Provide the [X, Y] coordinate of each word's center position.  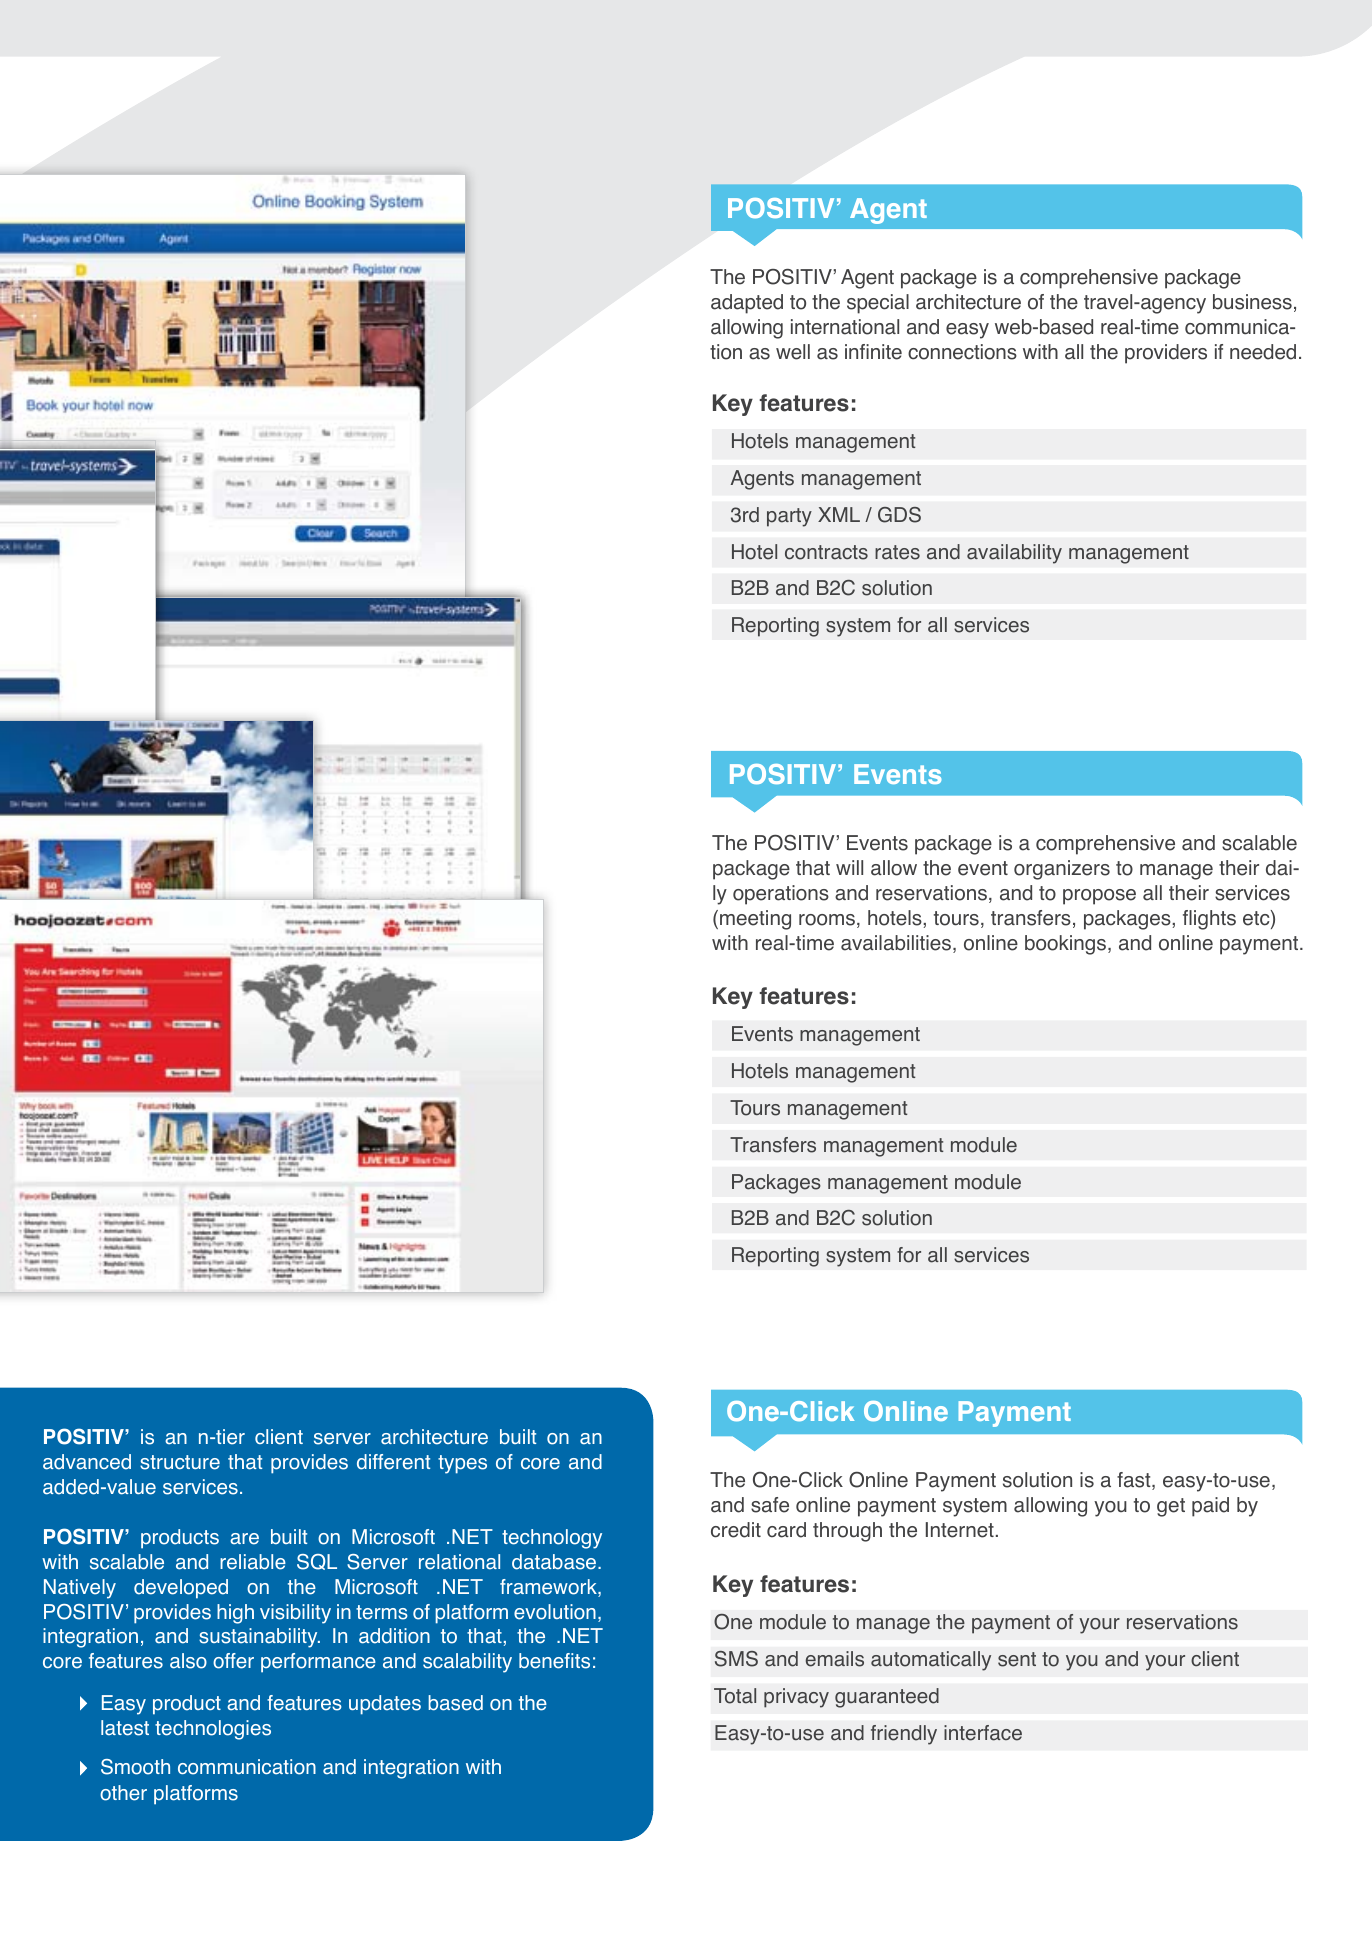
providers [1166, 354]
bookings [1067, 945]
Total [735, 1696]
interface [983, 1733]
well [793, 352]
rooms [827, 920]
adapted [747, 304]
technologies [213, 1730]
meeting [755, 920]
